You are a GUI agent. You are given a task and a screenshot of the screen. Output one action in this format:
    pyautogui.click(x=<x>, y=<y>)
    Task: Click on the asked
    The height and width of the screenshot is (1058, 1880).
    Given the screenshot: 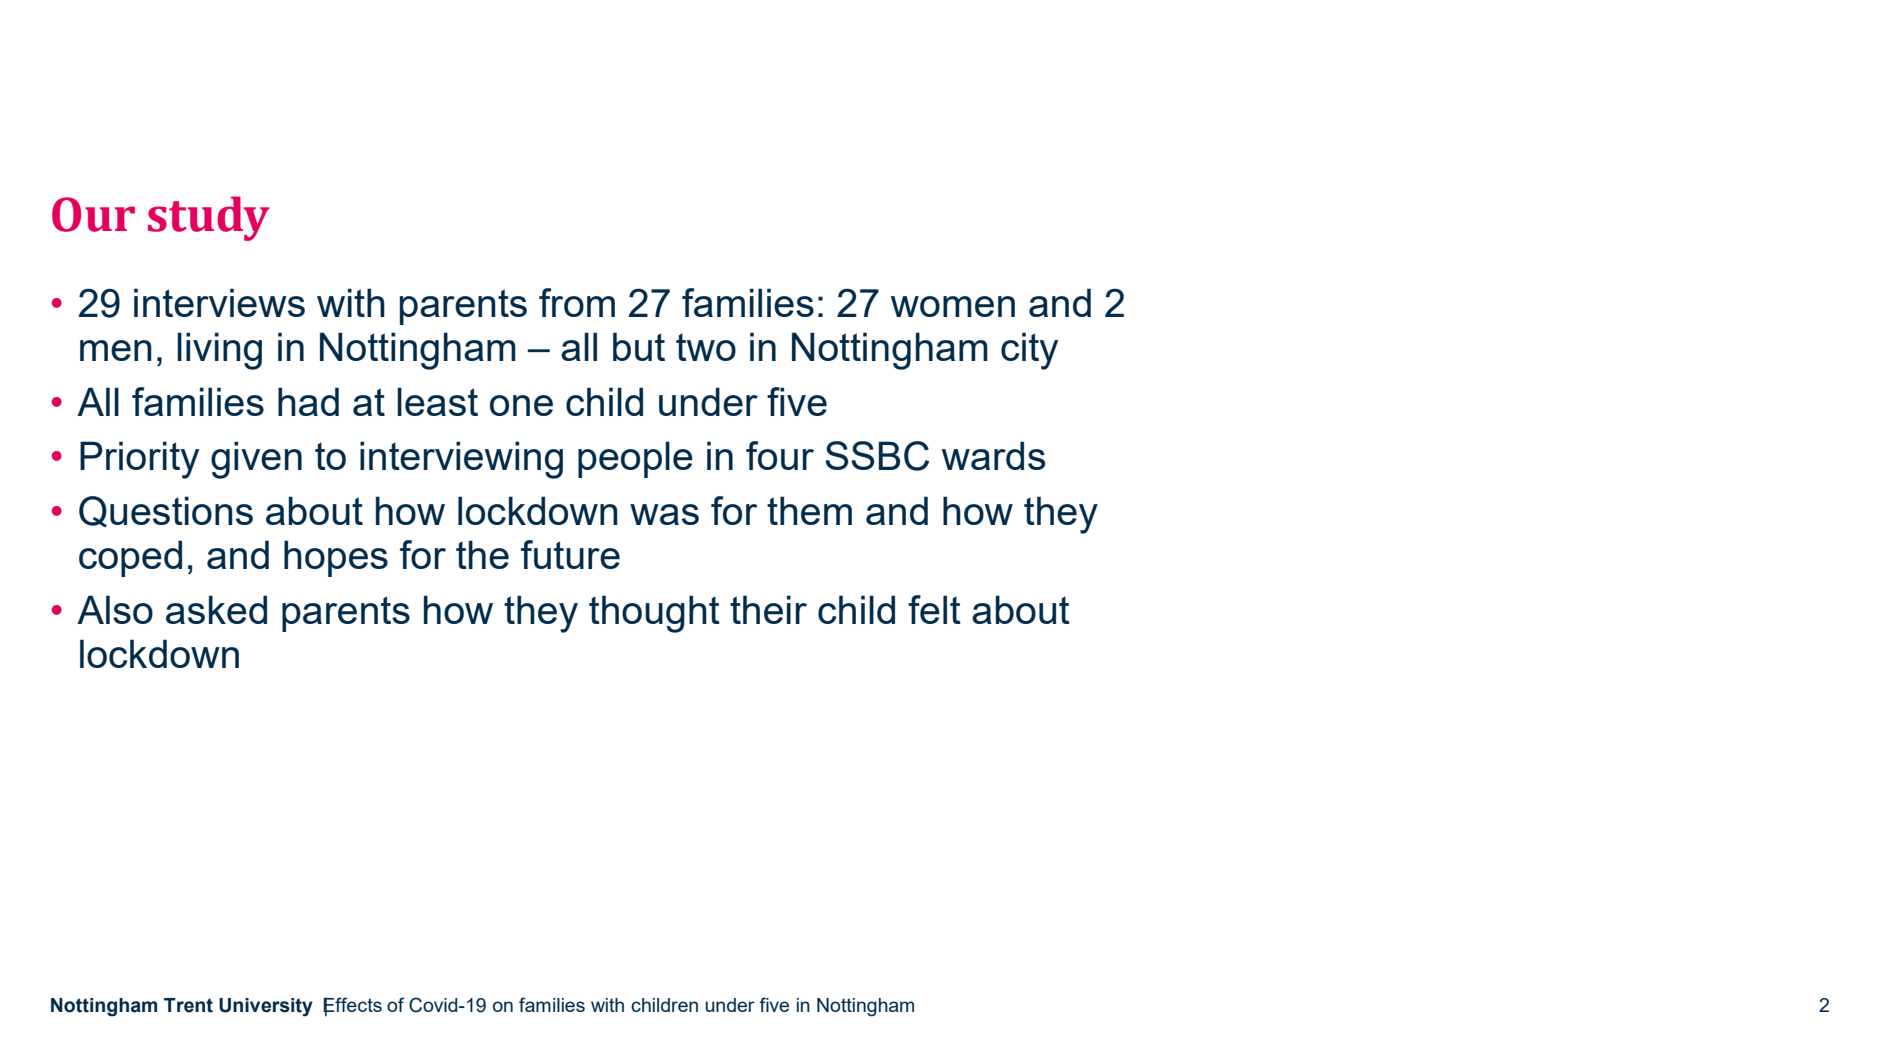 What is the action you would take?
    pyautogui.click(x=216, y=609)
